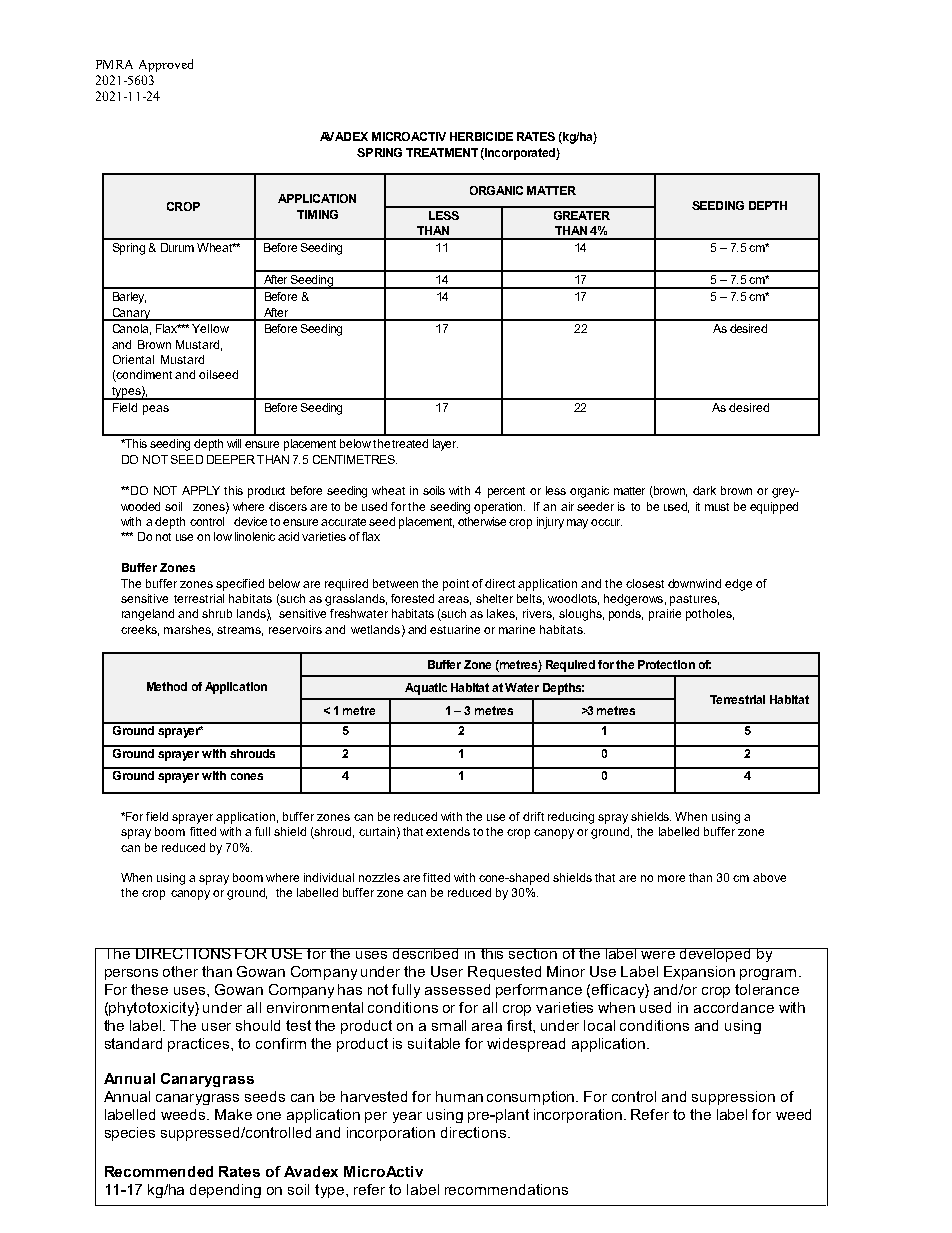 This screenshot has height=1233, width=952. I want to click on HERBICIDE, so click(481, 136).
